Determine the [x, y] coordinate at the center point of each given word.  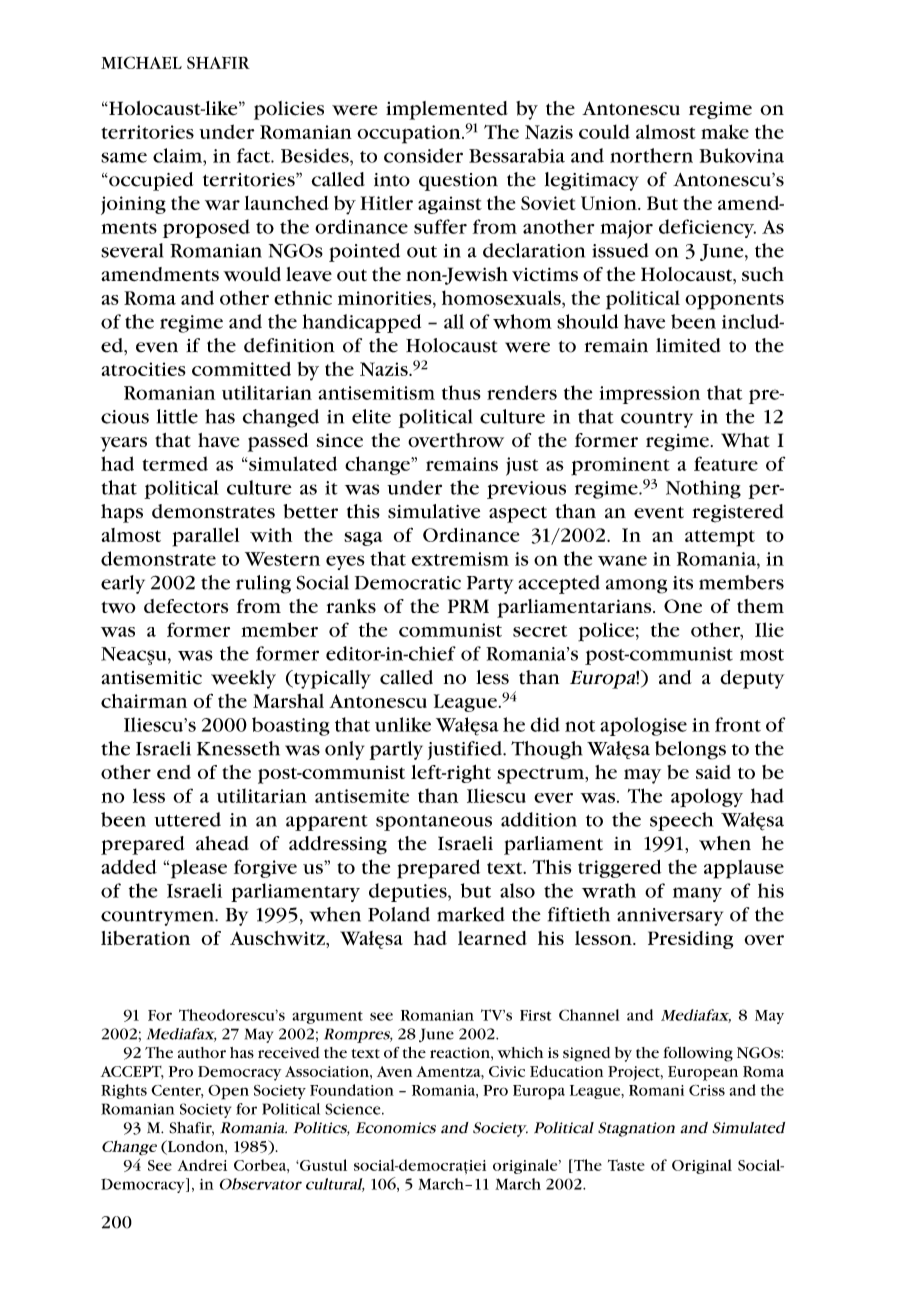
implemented [447, 110]
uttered [187, 819]
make [725, 131]
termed [175, 463]
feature [726, 463]
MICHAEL [141, 62]
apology [707, 797]
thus [461, 392]
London [195, 1147]
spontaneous [434, 823]
